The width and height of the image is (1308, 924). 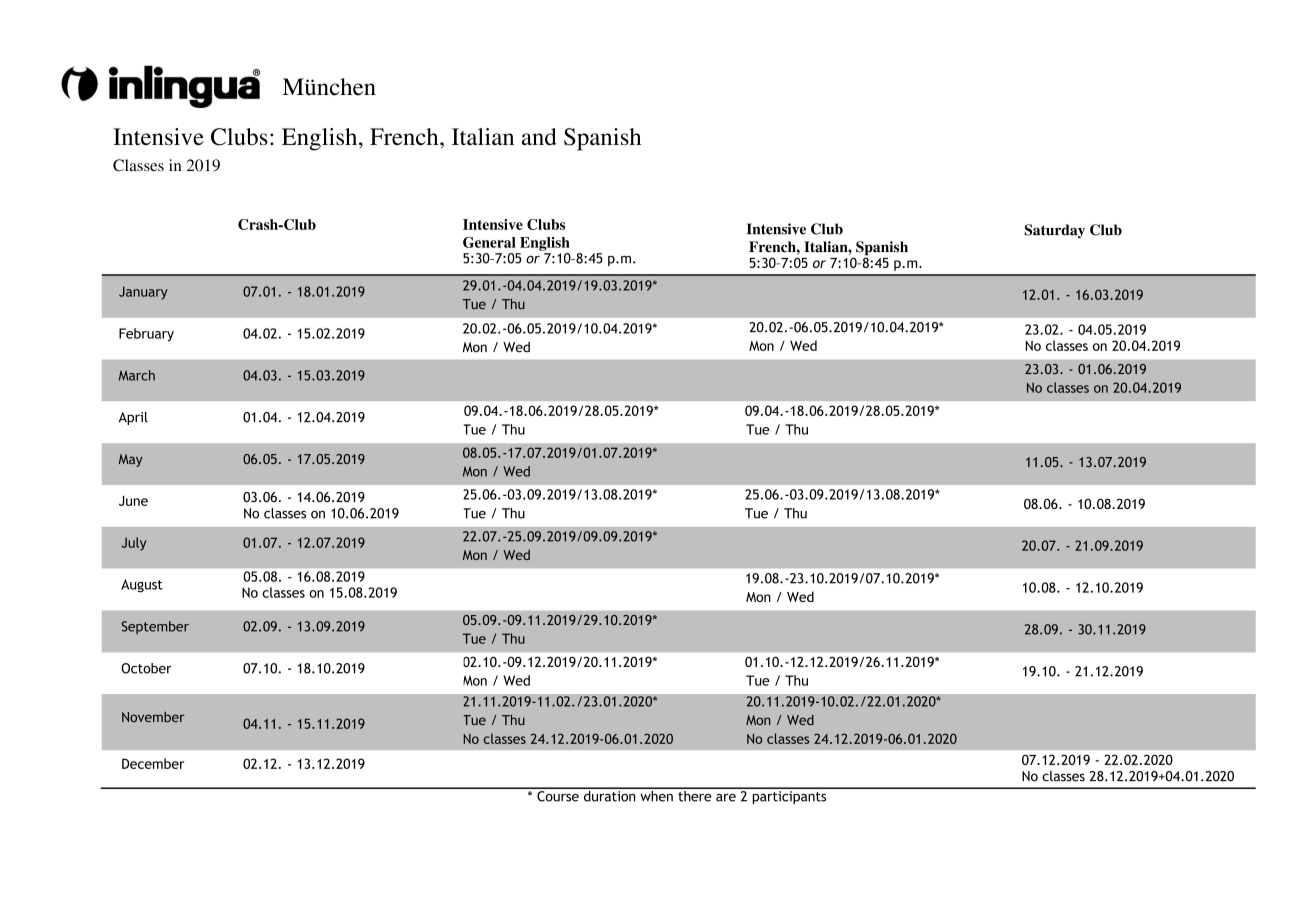 I want to click on Saturday, so click(x=1054, y=231).
